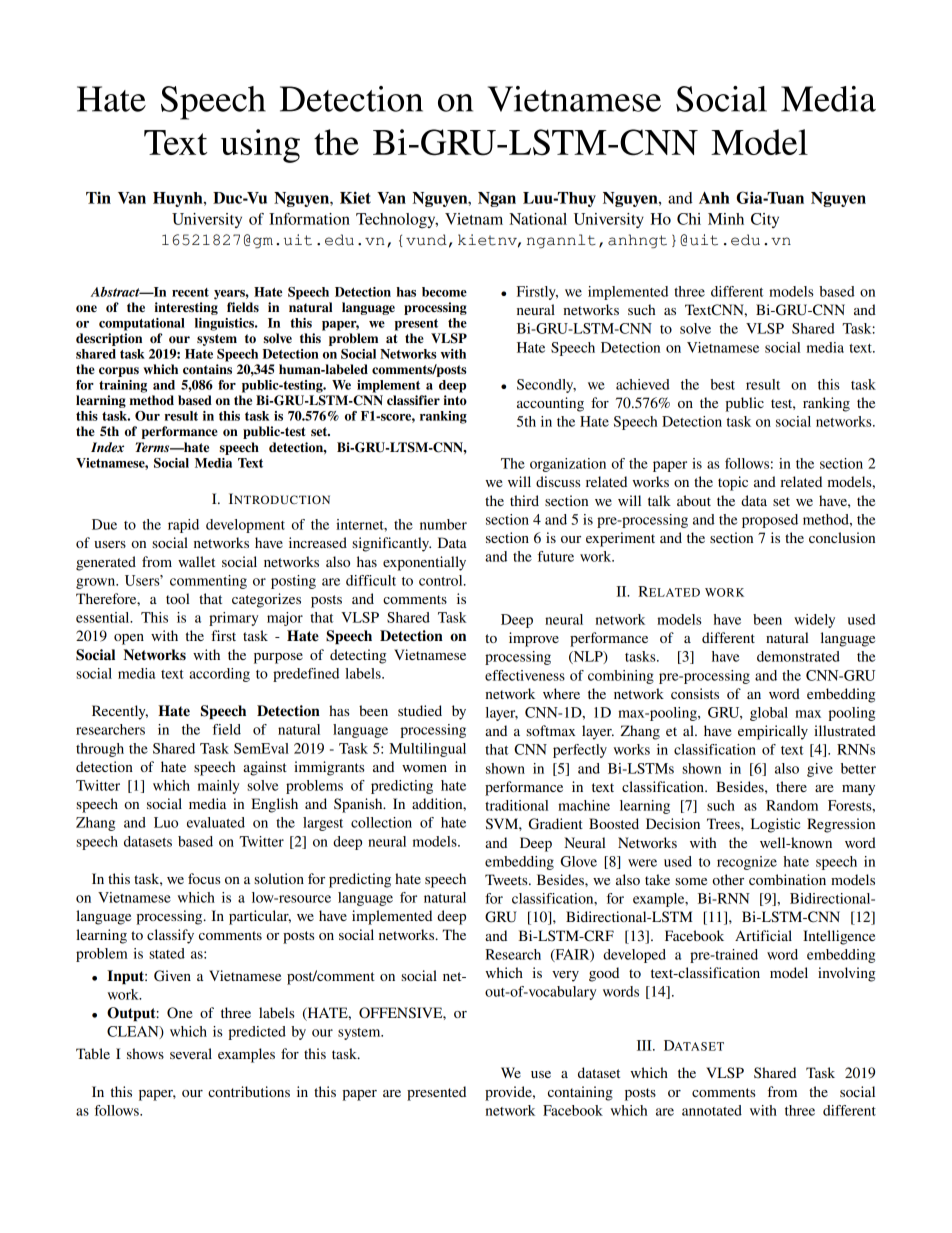 This image has width=952, height=1233. Describe the element at coordinates (792, 805) in the image. I see `Random` at that location.
